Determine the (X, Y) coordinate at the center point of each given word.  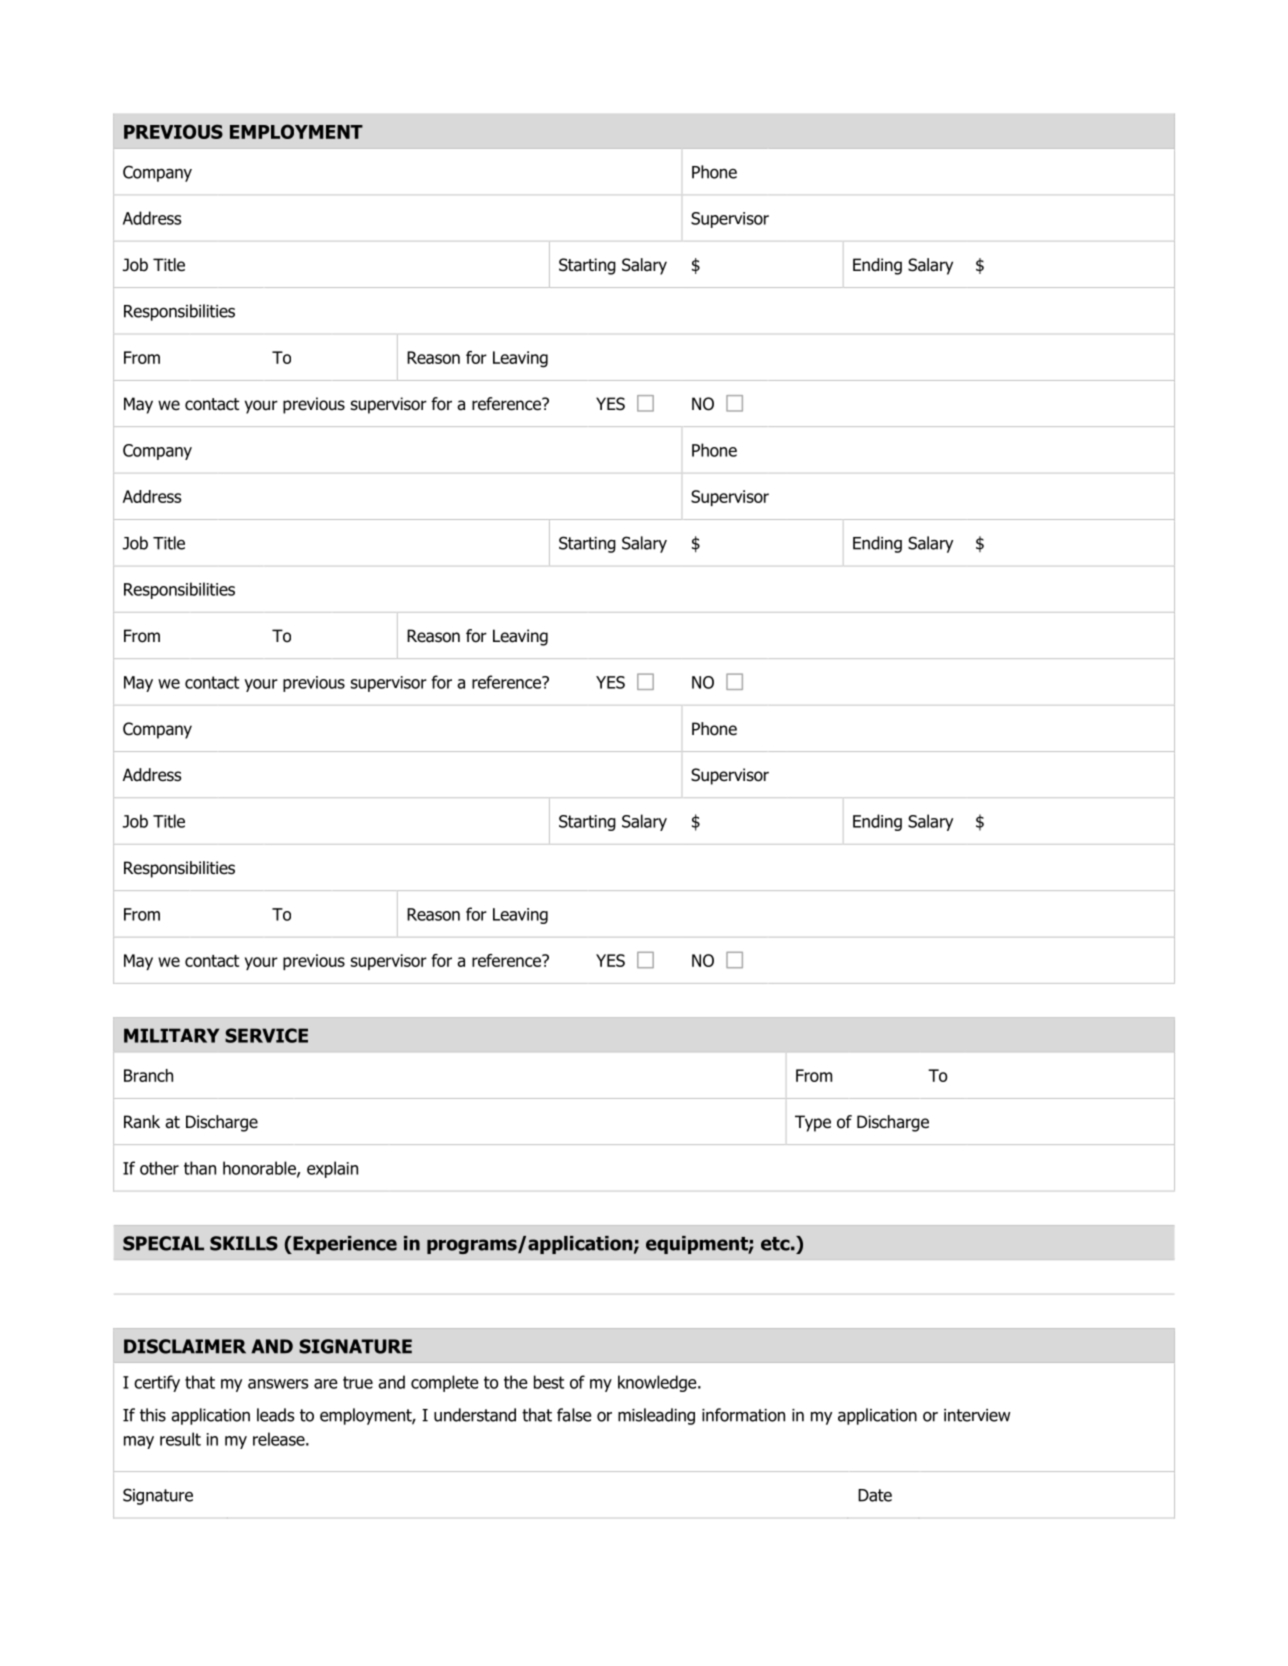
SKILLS (244, 1243)
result (180, 1439)
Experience (344, 1245)
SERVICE (266, 1035)
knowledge (658, 1383)
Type (813, 1123)
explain (332, 1169)
